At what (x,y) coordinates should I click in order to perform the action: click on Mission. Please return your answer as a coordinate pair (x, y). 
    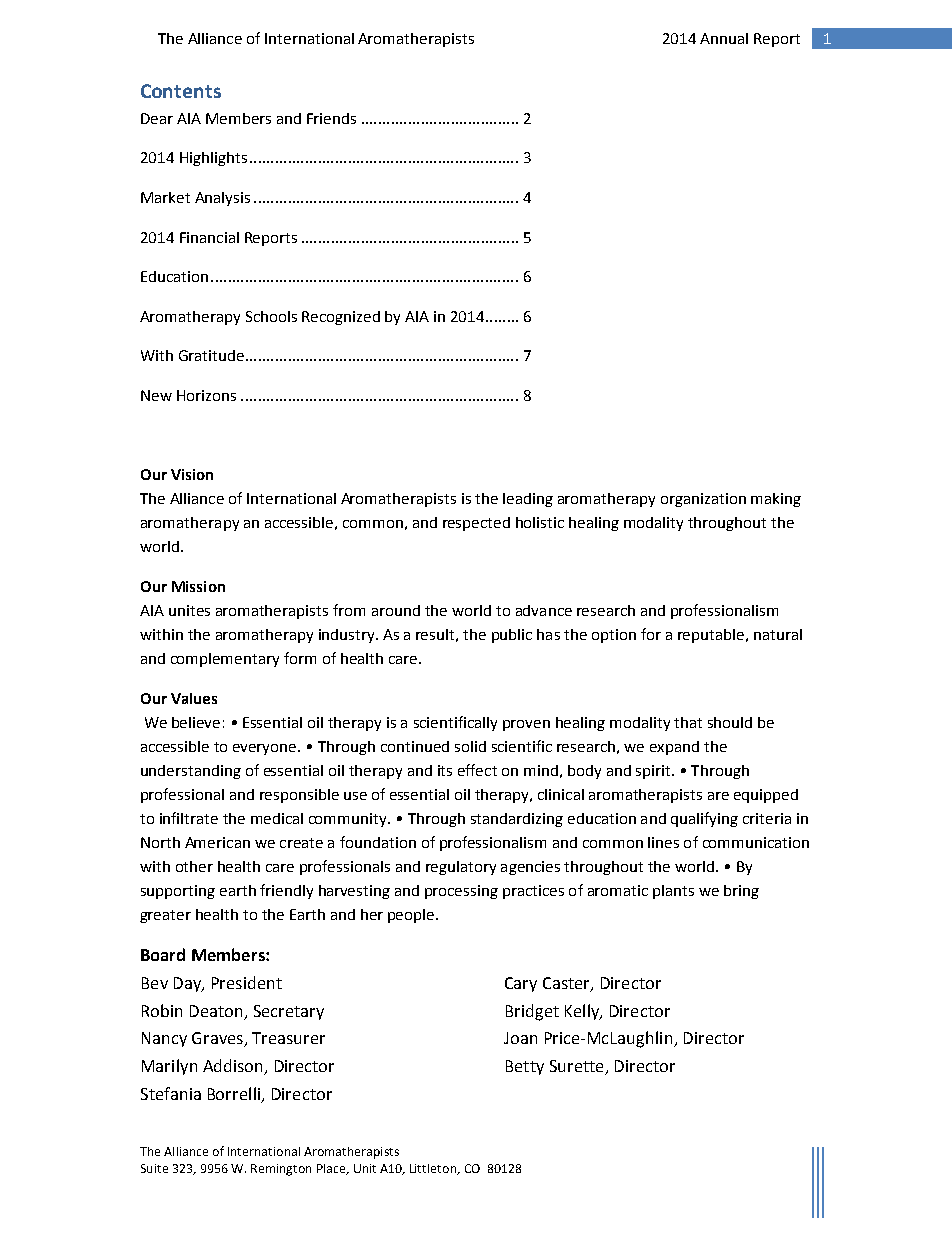
    Looking at the image, I should click on (198, 586).
